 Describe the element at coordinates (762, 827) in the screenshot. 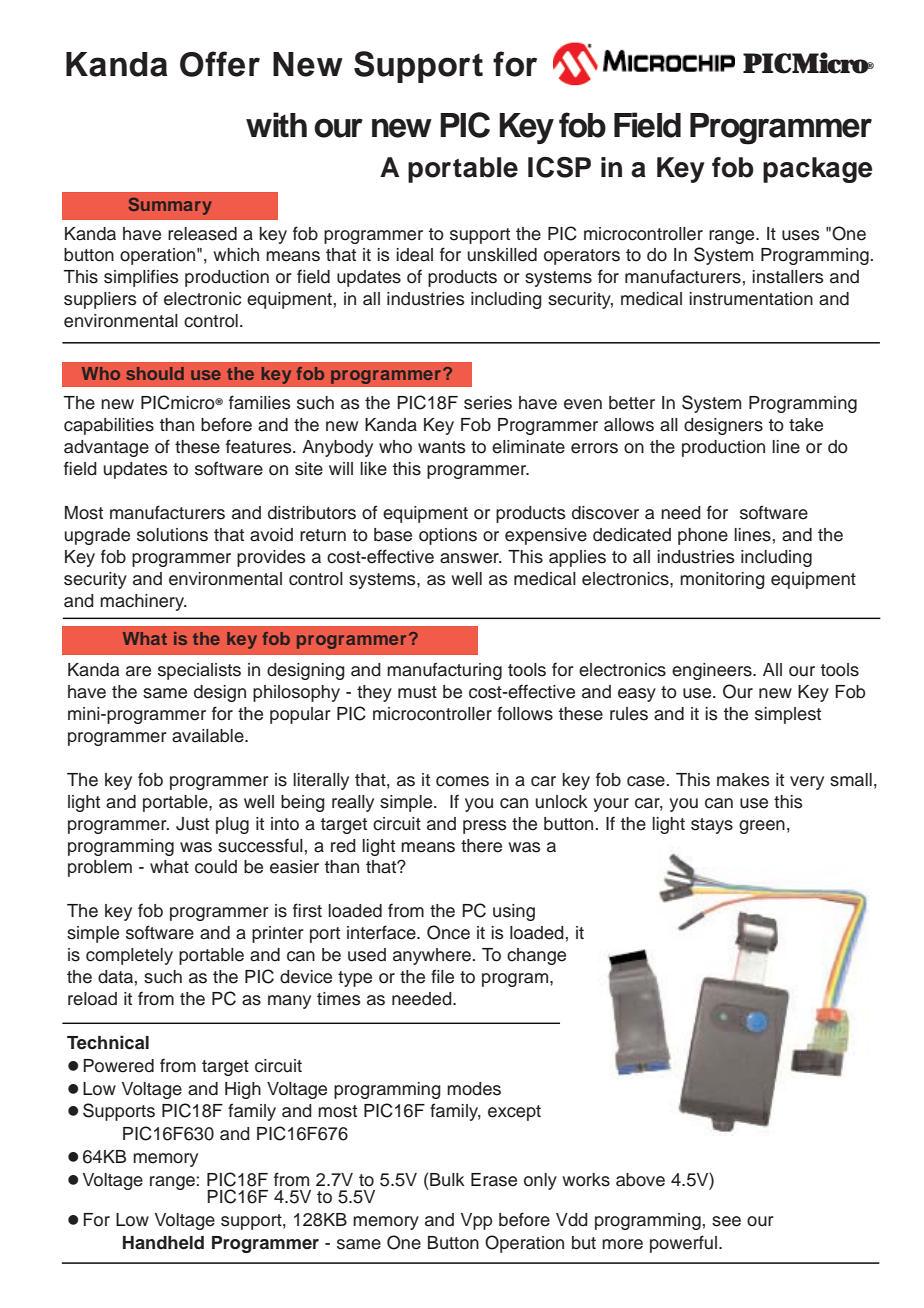

I see `green` at that location.
